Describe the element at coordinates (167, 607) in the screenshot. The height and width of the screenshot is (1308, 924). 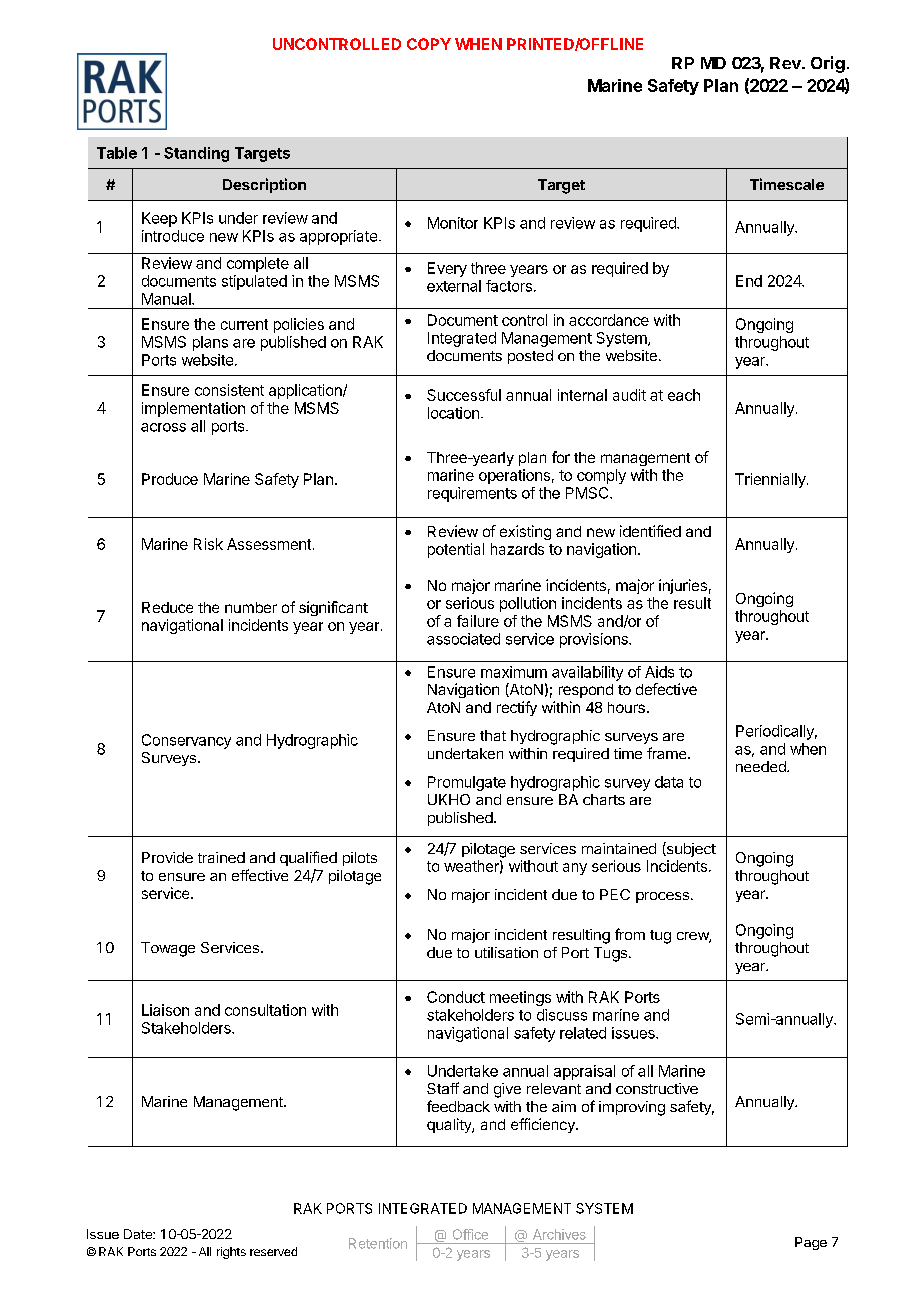
I see `Reduce` at that location.
